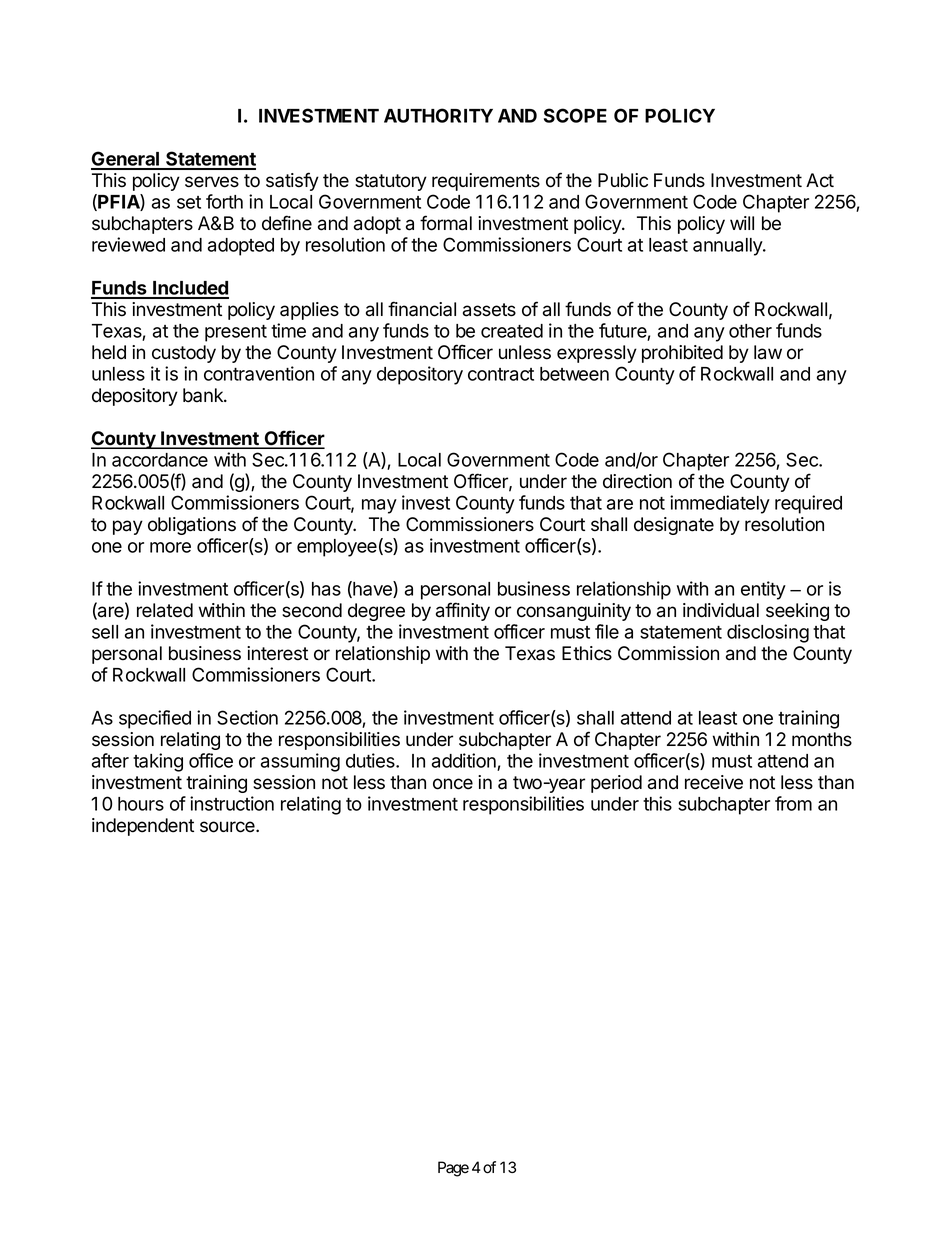 This screenshot has height=1233, width=952. What do you see at coordinates (623, 180) in the screenshot?
I see `Public` at bounding box center [623, 180].
